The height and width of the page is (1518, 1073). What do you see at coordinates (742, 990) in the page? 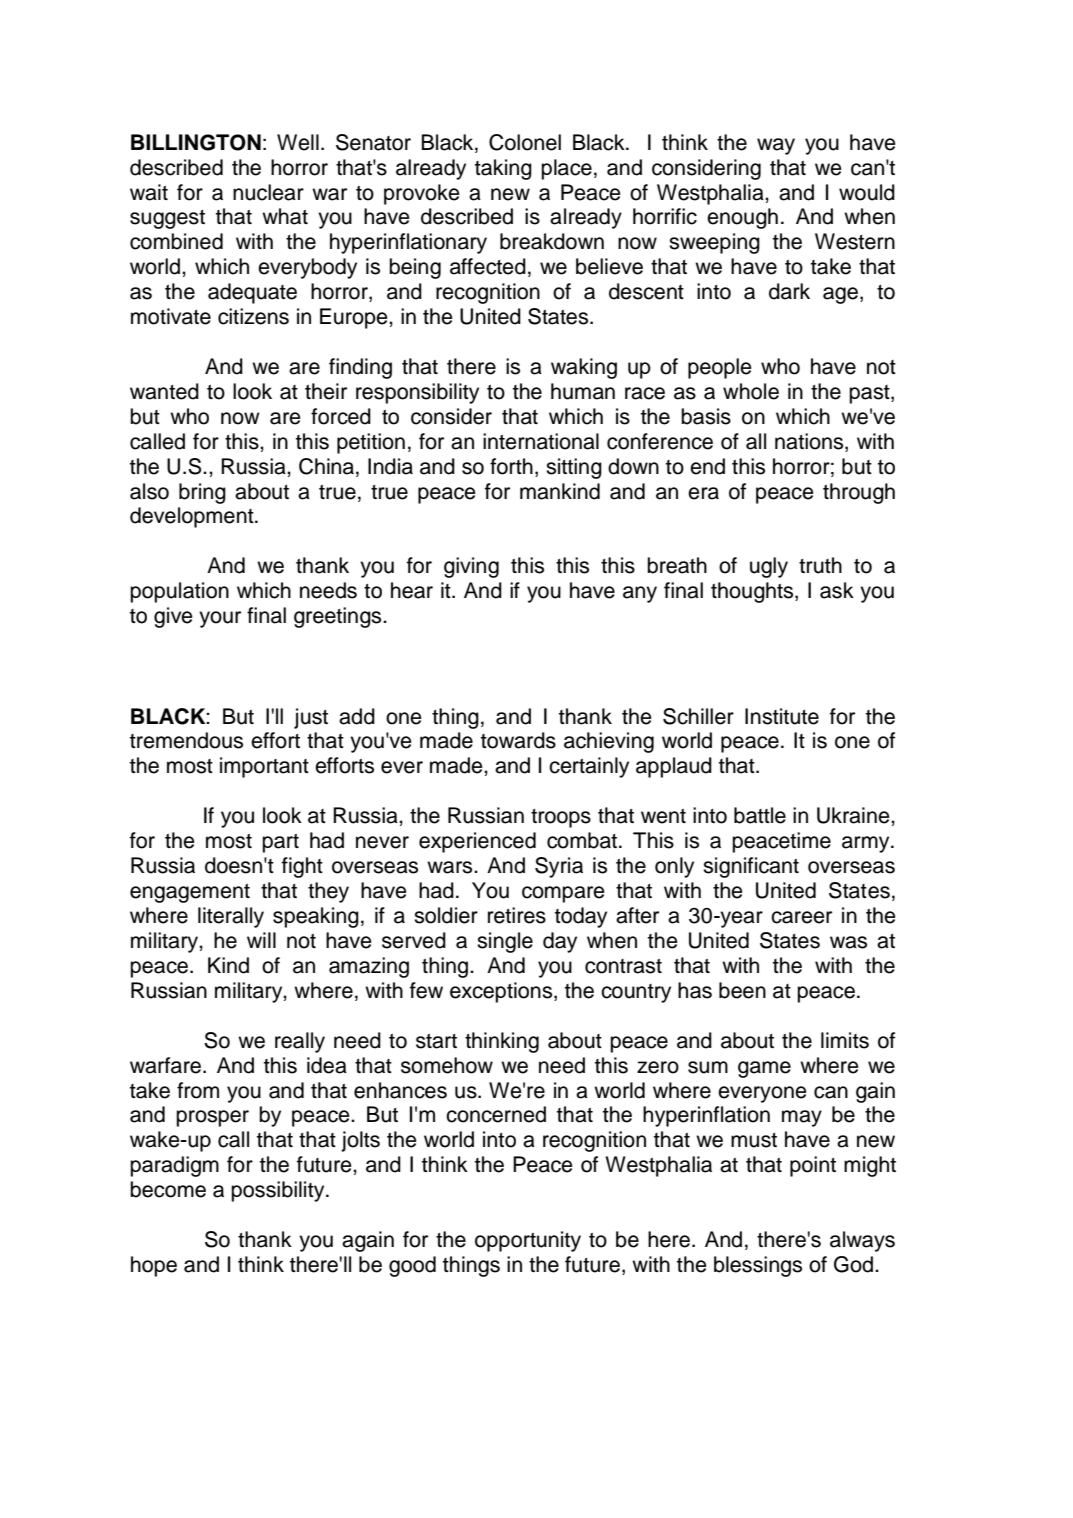
I see `been` at bounding box center [742, 990].
